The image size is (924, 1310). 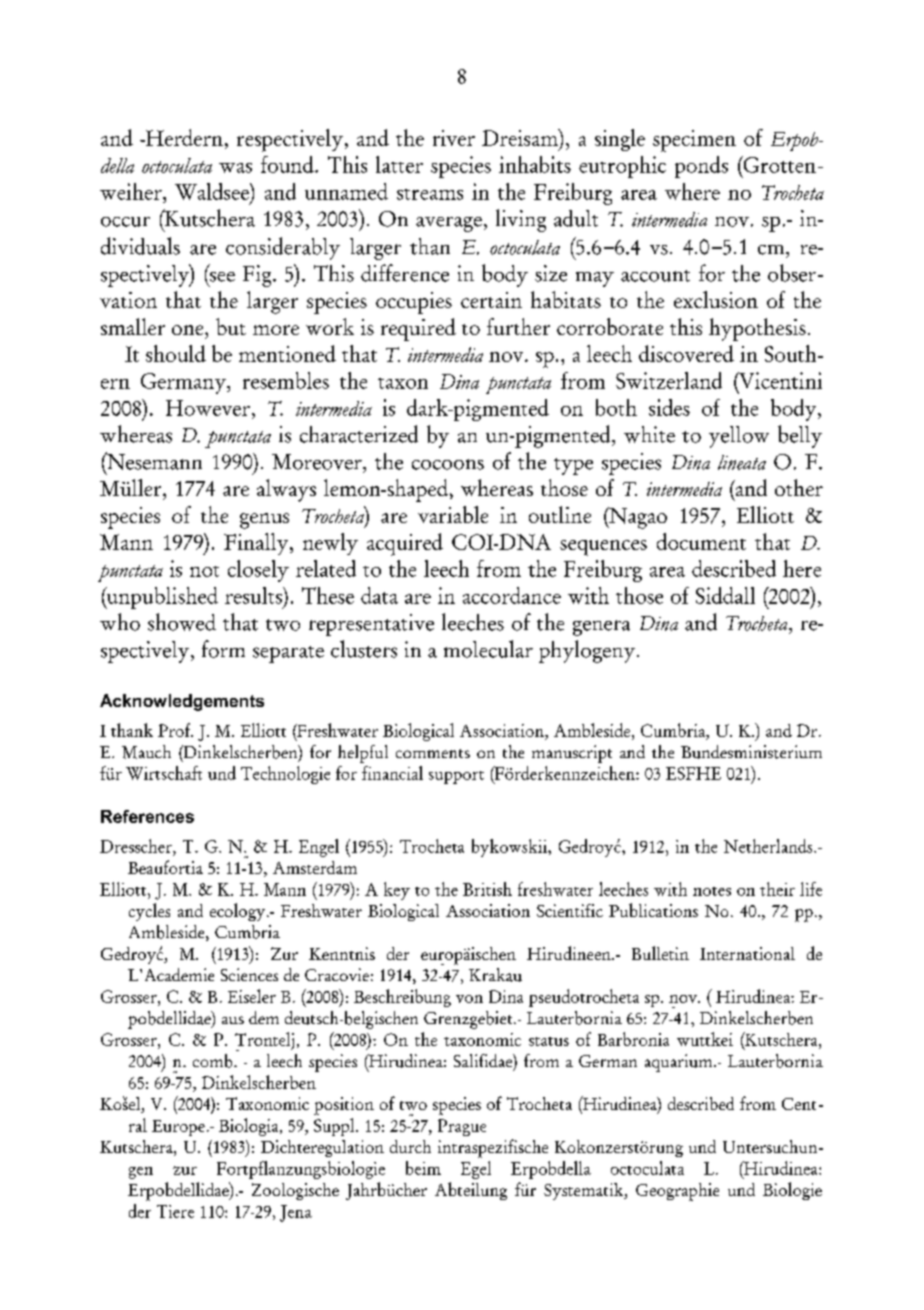 What do you see at coordinates (296, 1213) in the screenshot?
I see `Jena` at bounding box center [296, 1213].
